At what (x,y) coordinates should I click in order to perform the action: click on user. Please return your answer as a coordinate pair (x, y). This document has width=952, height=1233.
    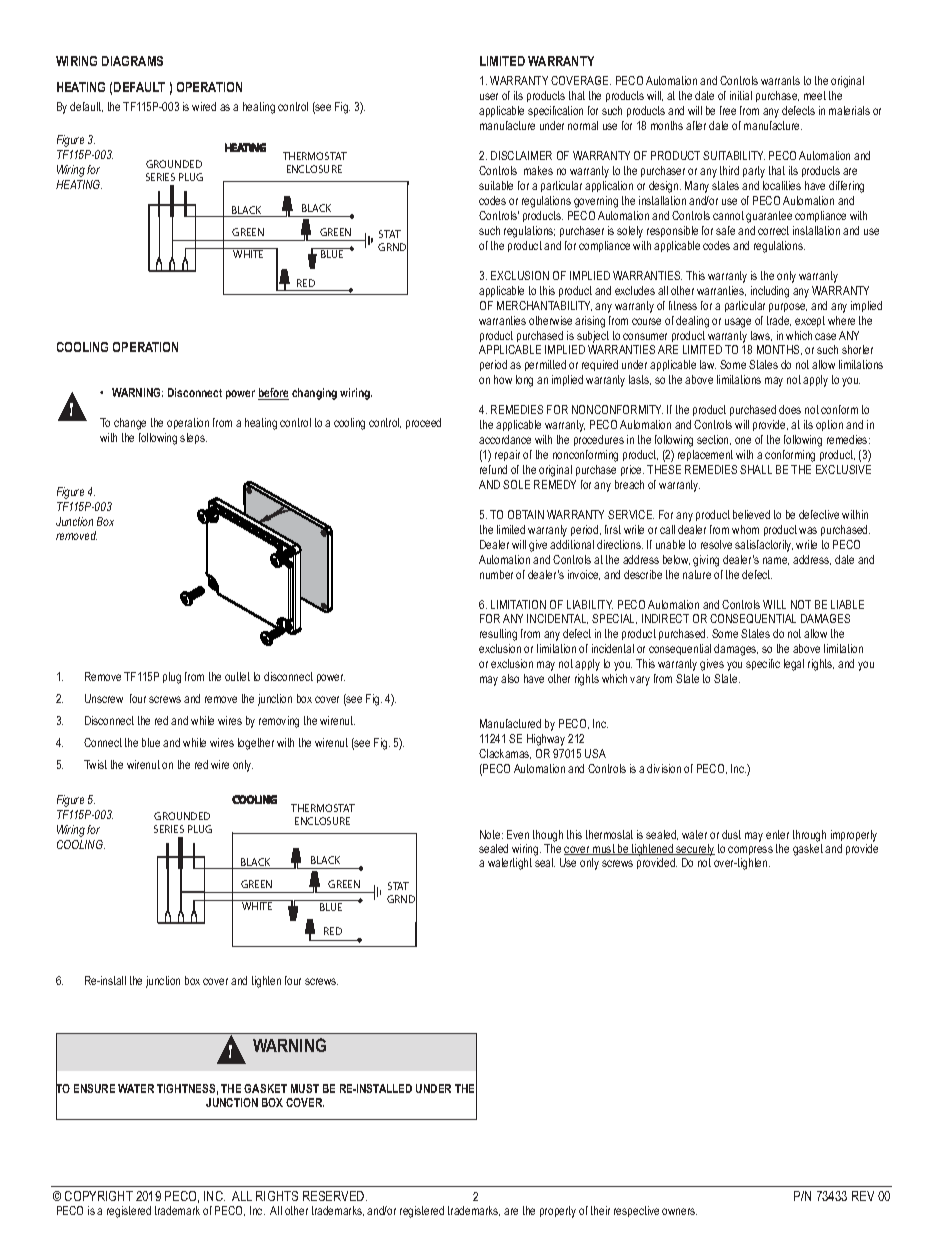
    Looking at the image, I should click on (489, 96).
